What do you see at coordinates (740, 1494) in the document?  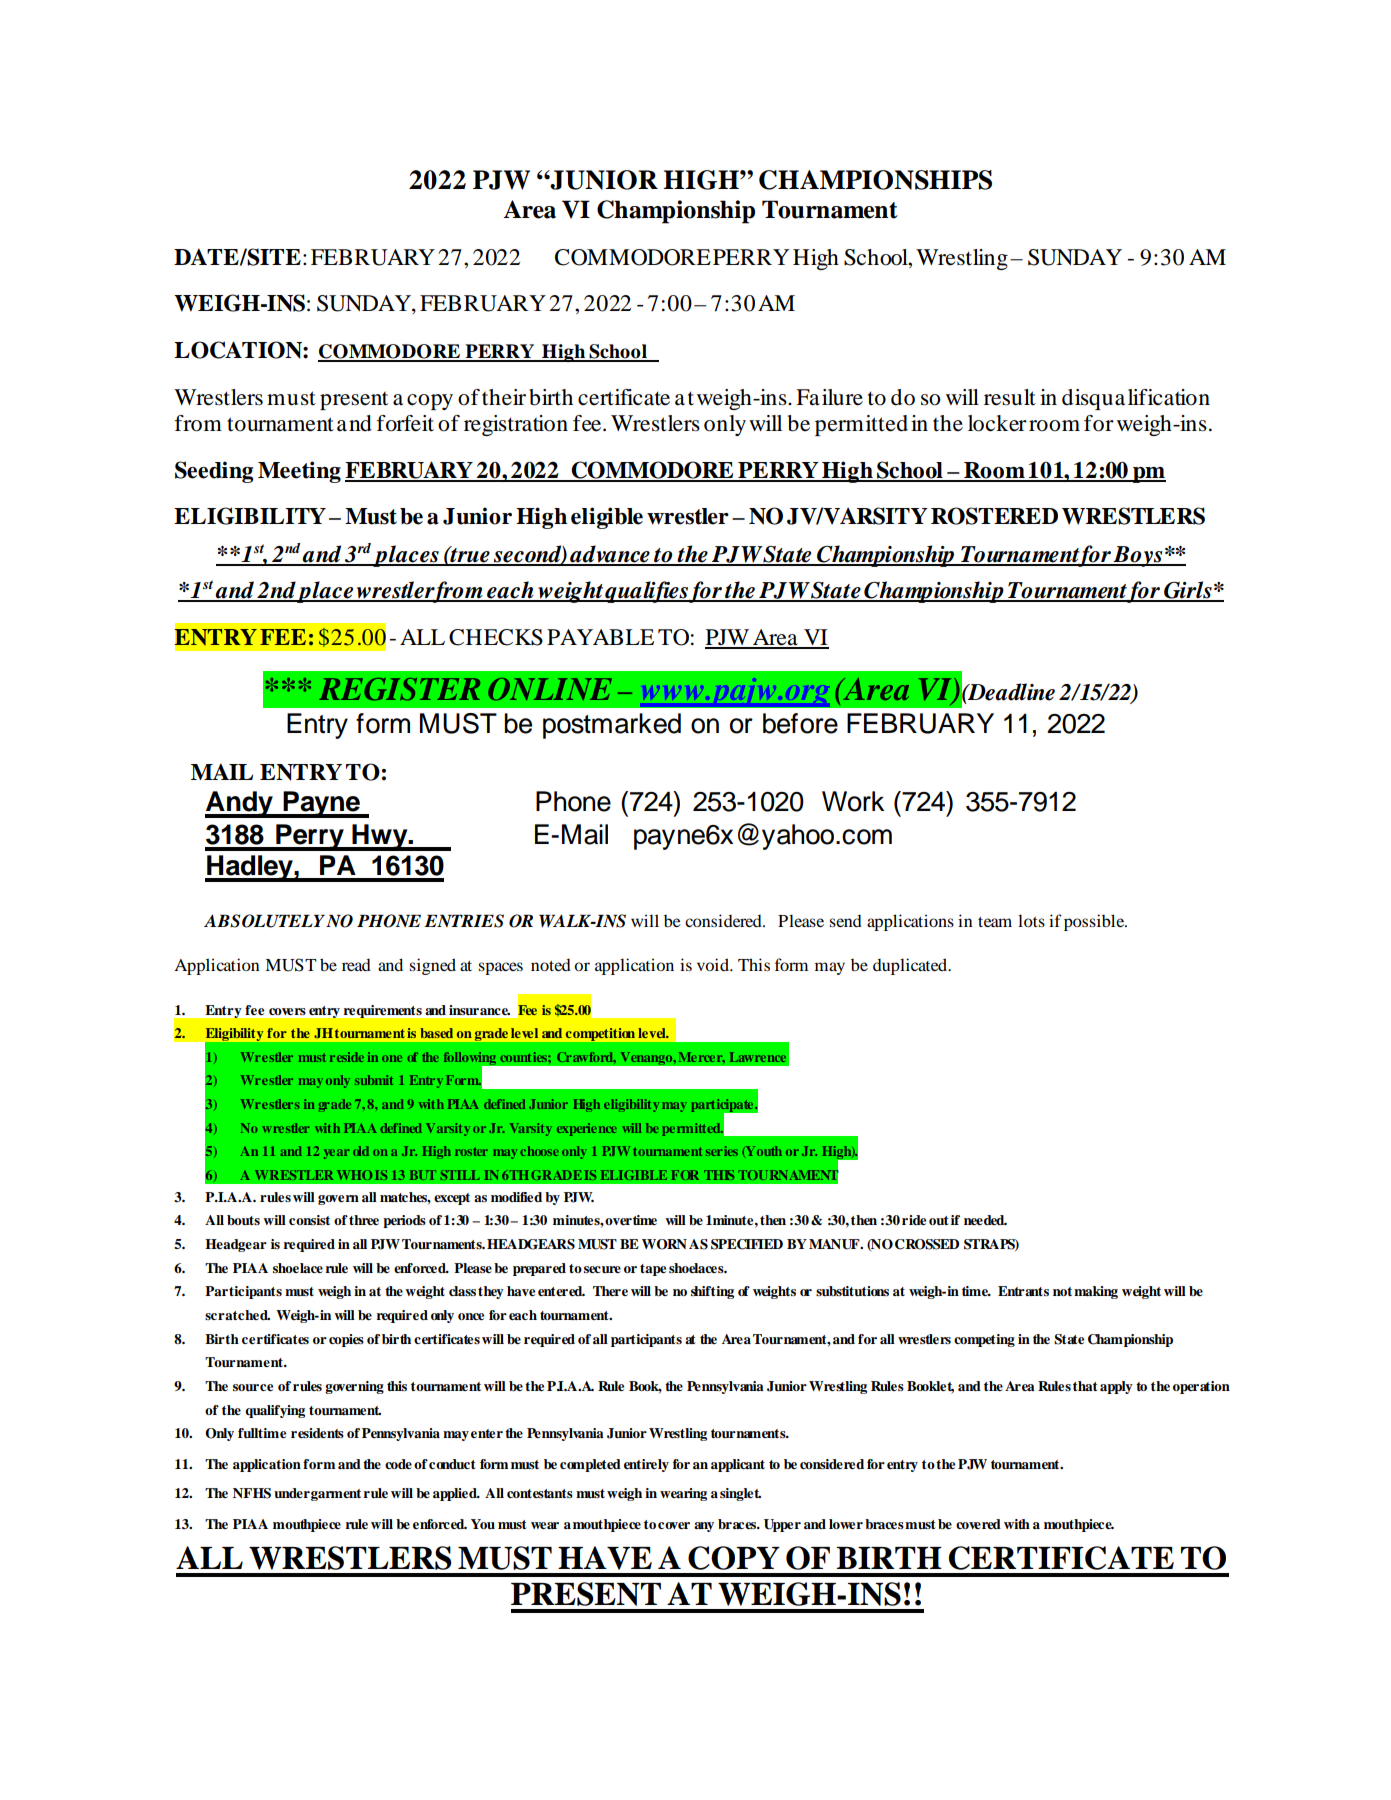 I see `singlet` at bounding box center [740, 1494].
